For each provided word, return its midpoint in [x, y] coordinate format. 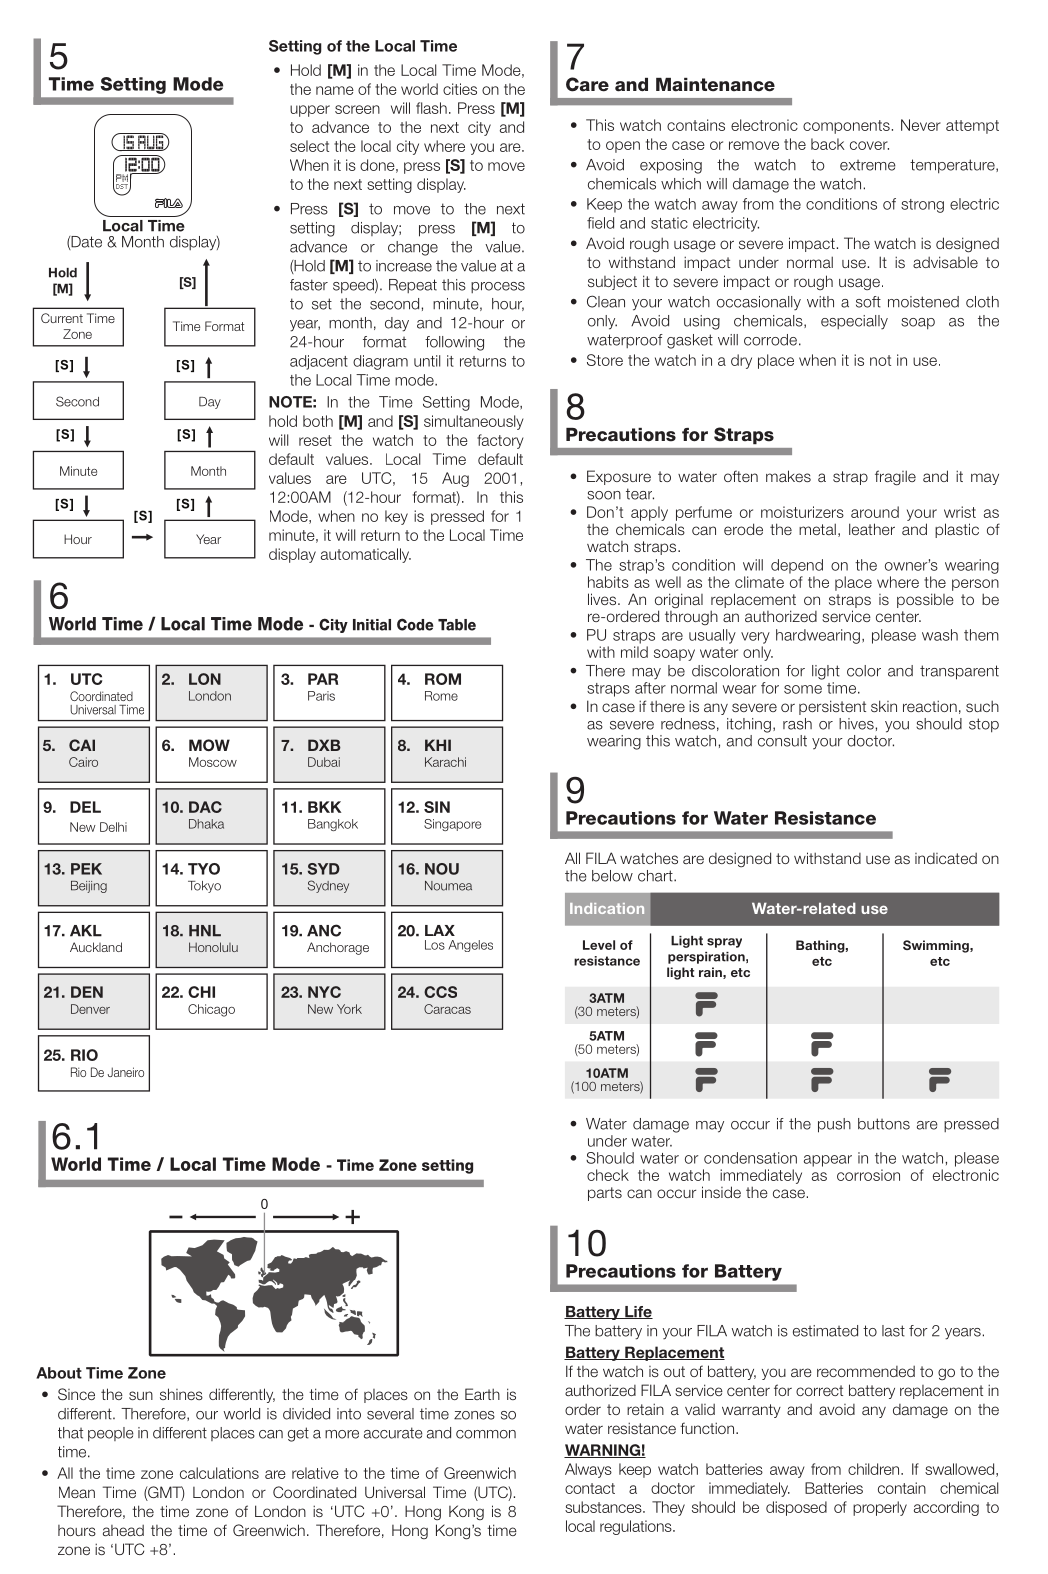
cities [460, 89]
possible [925, 600]
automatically [366, 555]
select [309, 146]
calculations [219, 1473]
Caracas [447, 1009]
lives [603, 599]
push [834, 1125]
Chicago [211, 1010]
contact [590, 1488]
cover [869, 145]
